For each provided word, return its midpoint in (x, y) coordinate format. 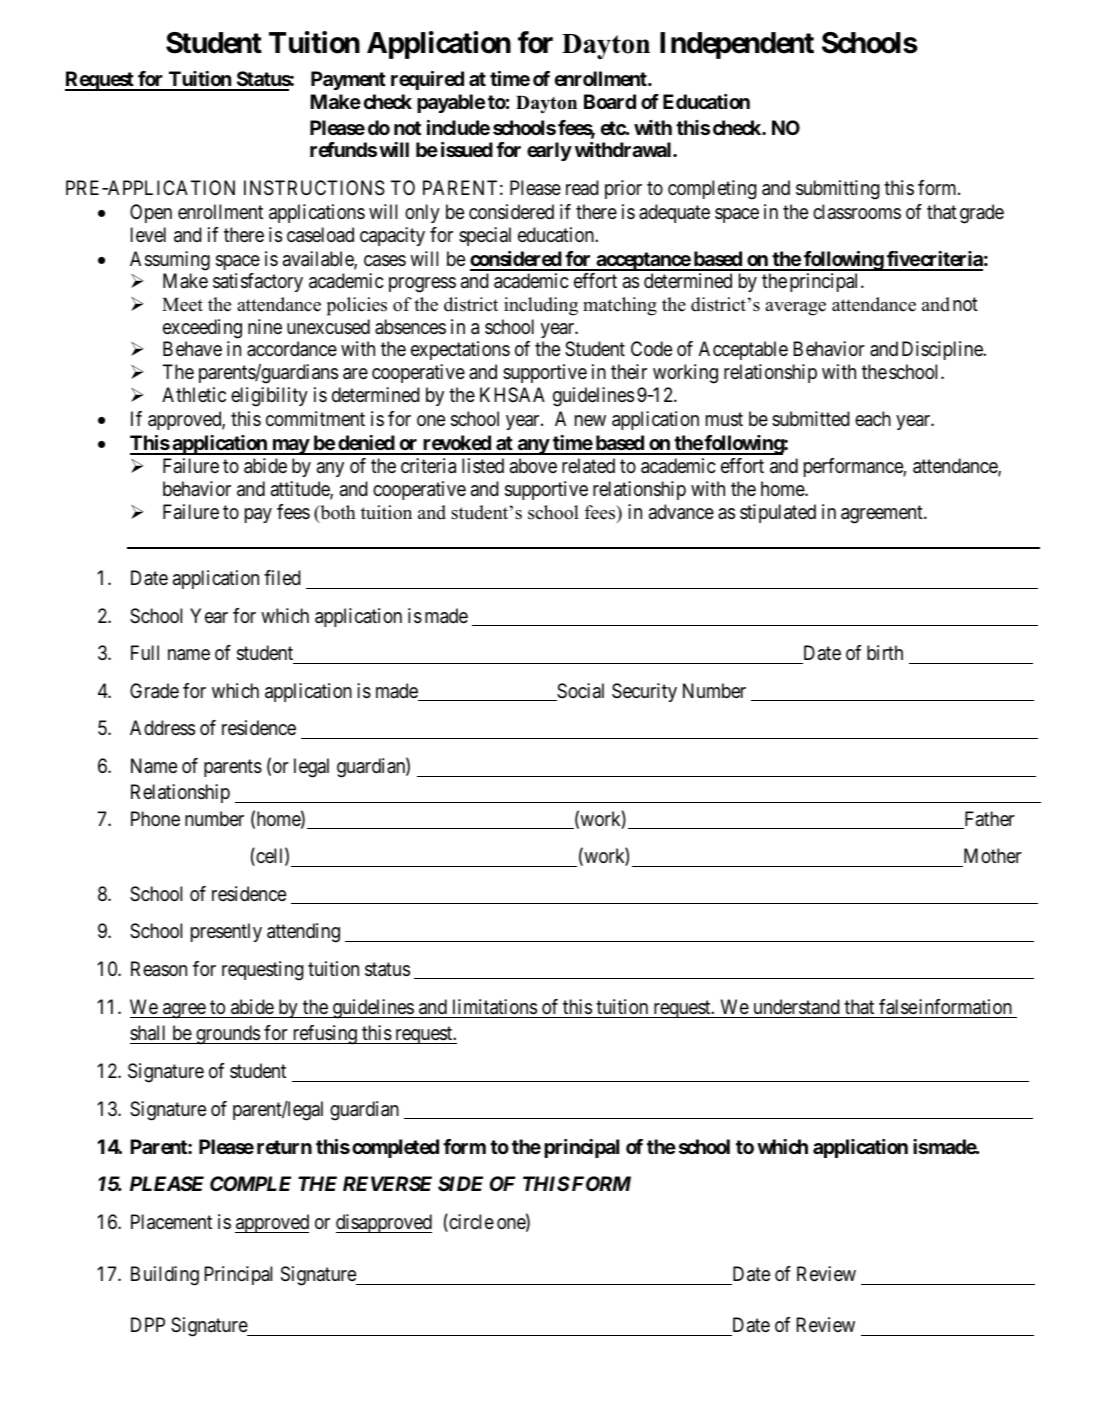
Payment (348, 80)
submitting (838, 190)
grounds (227, 1035)
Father (988, 820)
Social (579, 692)
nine (265, 326)
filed (282, 578)
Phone (155, 818)
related (588, 466)
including (541, 306)
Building (165, 1276)
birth (885, 652)
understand (797, 1007)
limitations (495, 1007)
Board (610, 101)
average (795, 309)
